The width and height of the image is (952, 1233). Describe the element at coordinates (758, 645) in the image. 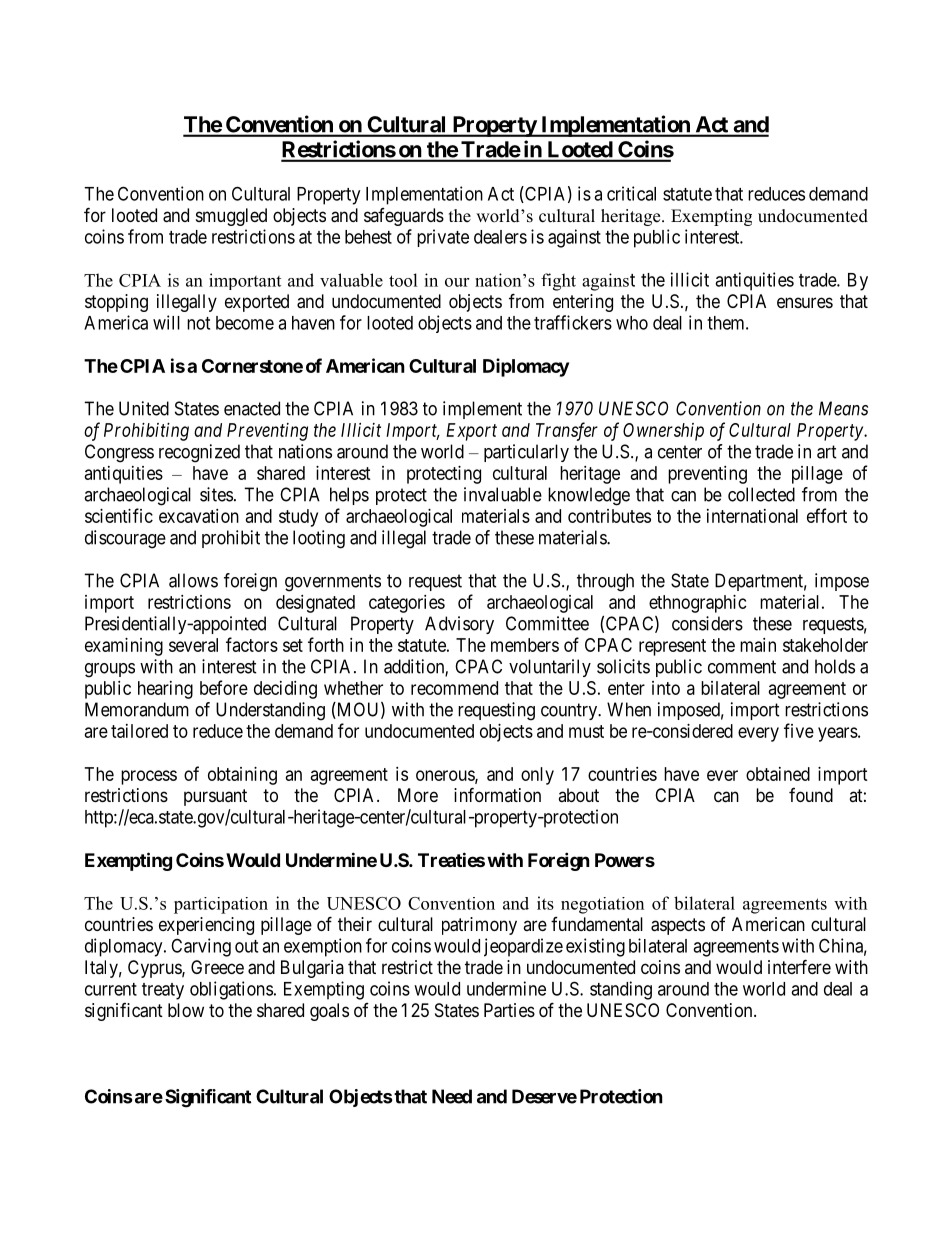

I see `main` at that location.
